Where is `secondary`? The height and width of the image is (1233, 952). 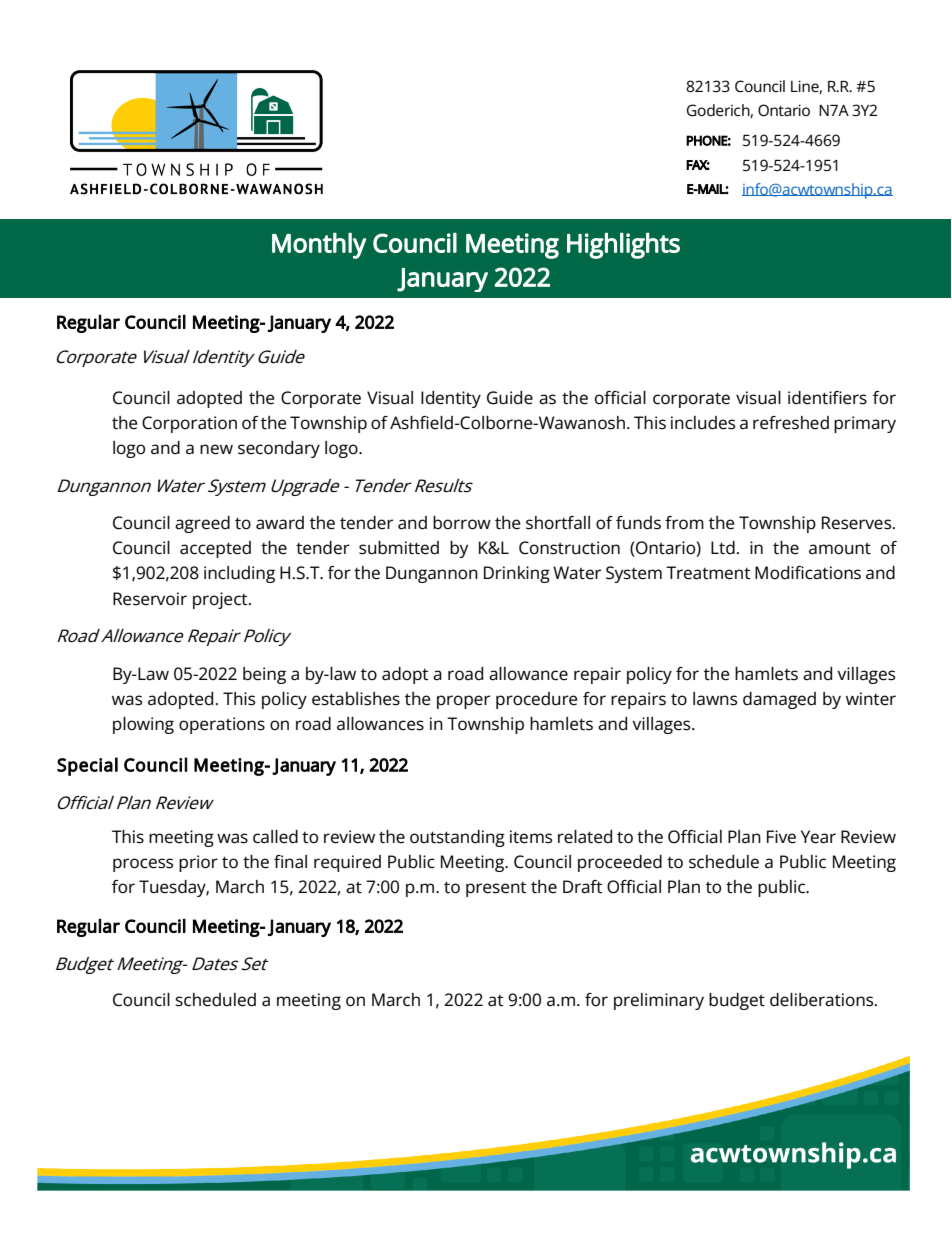 secondary is located at coordinates (279, 449).
